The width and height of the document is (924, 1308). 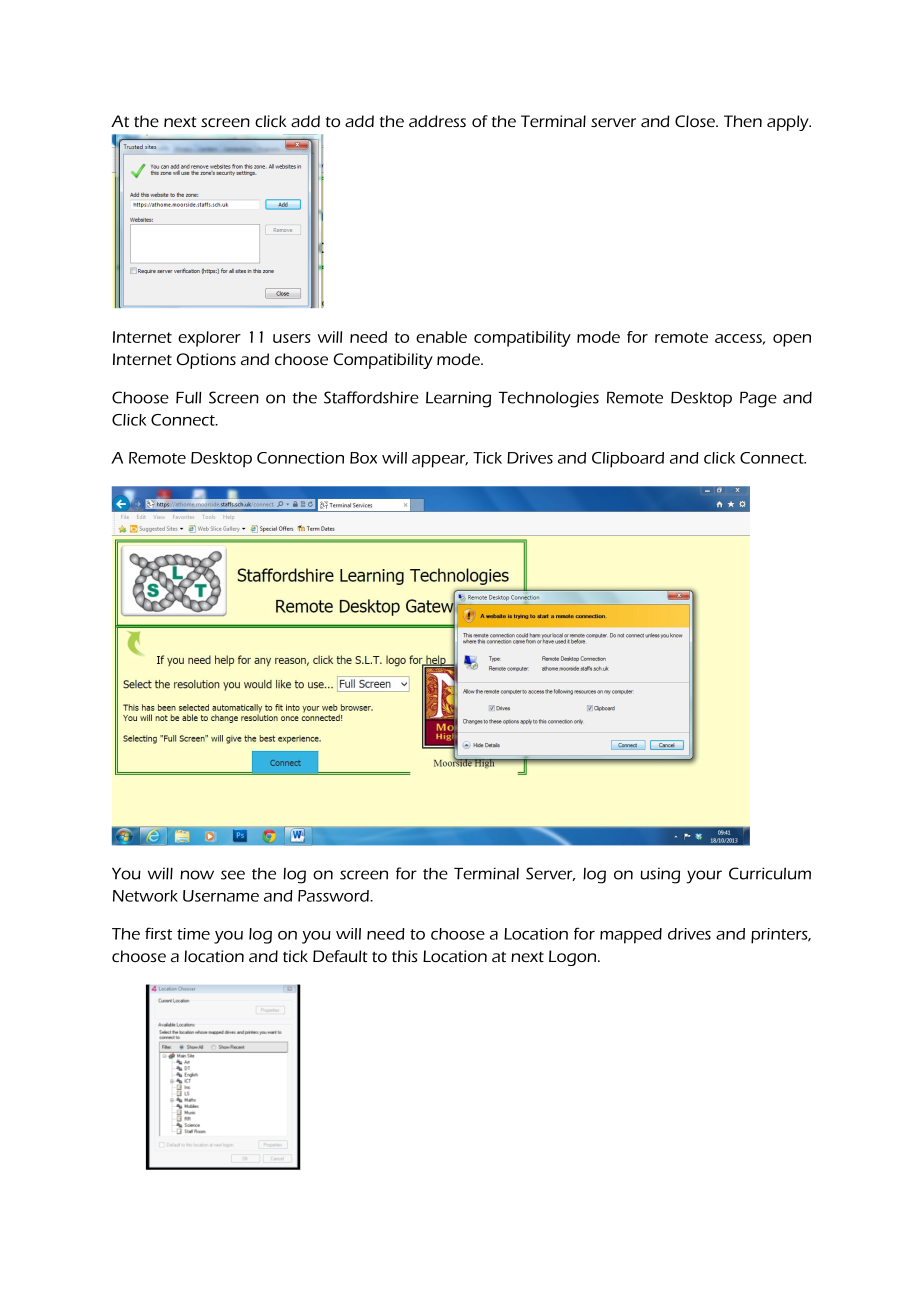 What do you see at coordinates (437, 121) in the document?
I see `address` at bounding box center [437, 121].
